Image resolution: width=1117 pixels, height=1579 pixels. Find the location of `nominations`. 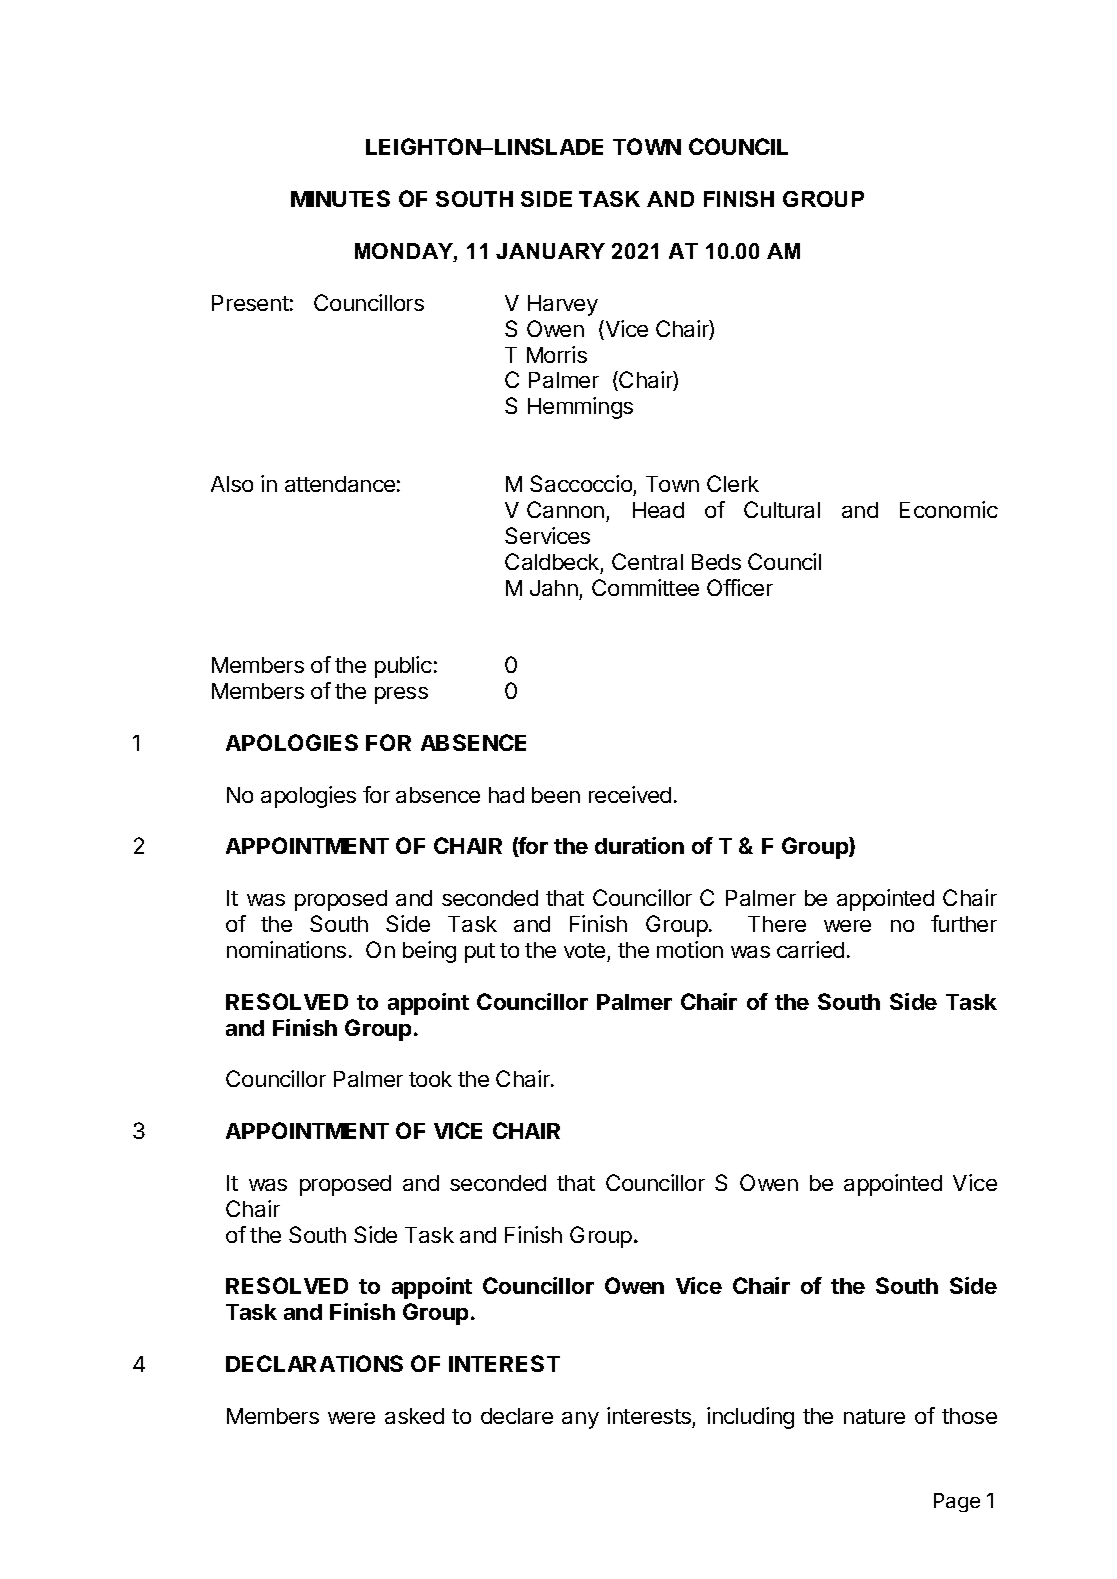

nominations is located at coordinates (286, 949).
